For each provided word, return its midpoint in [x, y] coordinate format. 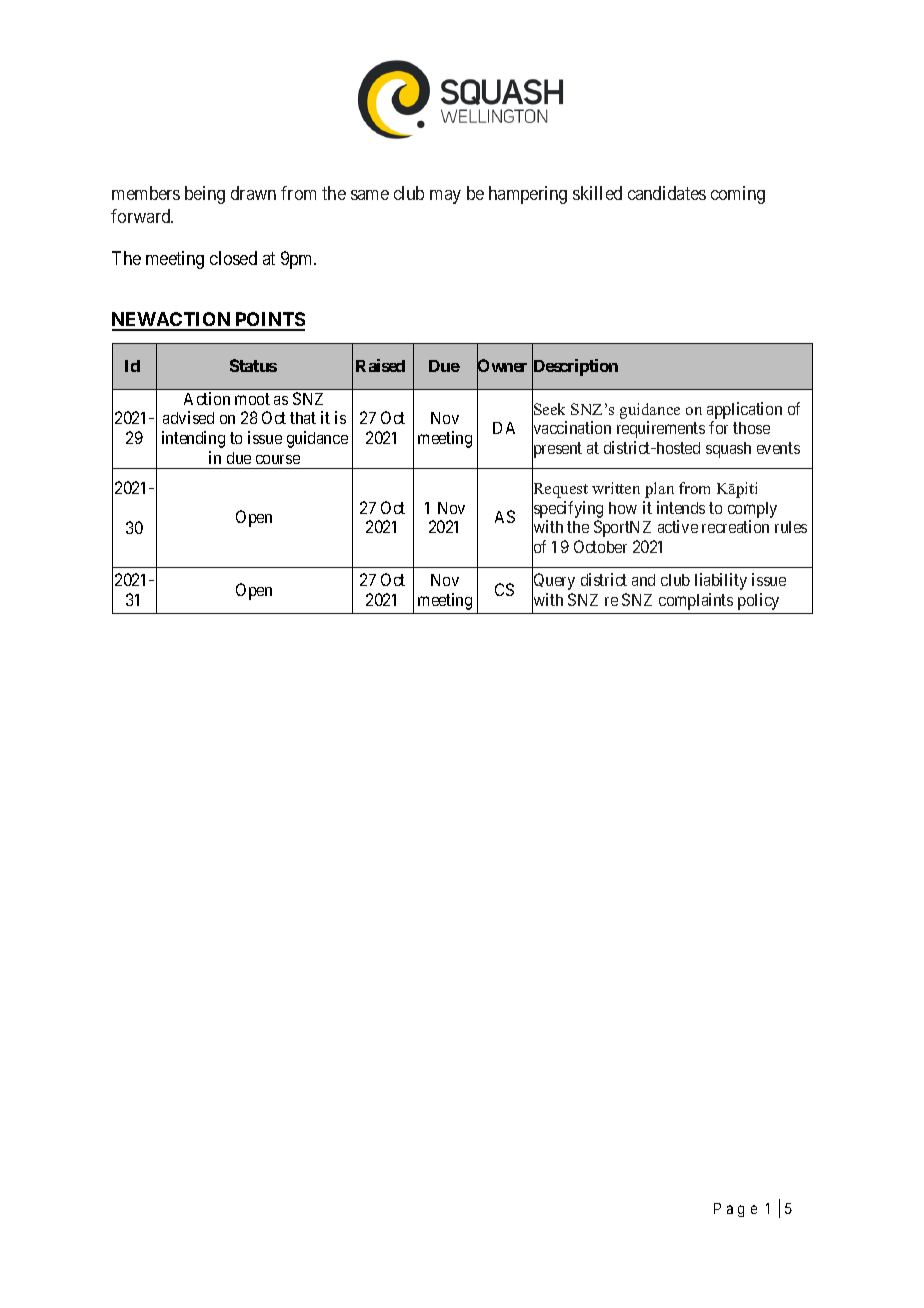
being [205, 195]
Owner [502, 366]
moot [252, 399]
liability [721, 581]
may [445, 197]
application [744, 410]
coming [738, 195]
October [600, 546]
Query [553, 582]
